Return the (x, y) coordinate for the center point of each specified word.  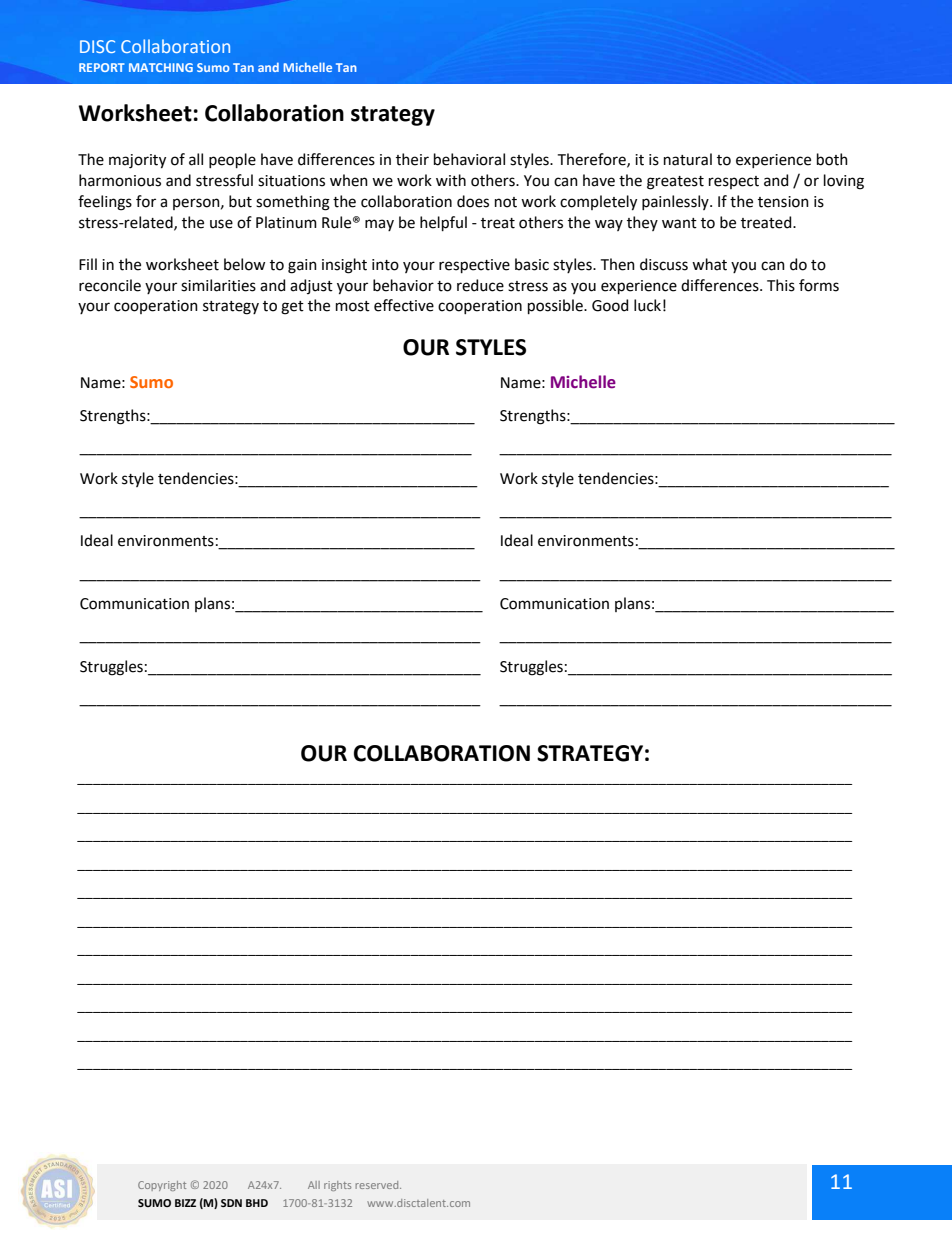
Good (610, 305)
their (412, 159)
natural (688, 159)
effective (404, 305)
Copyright (162, 1186)
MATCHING (161, 67)
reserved (378, 1185)
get (292, 308)
